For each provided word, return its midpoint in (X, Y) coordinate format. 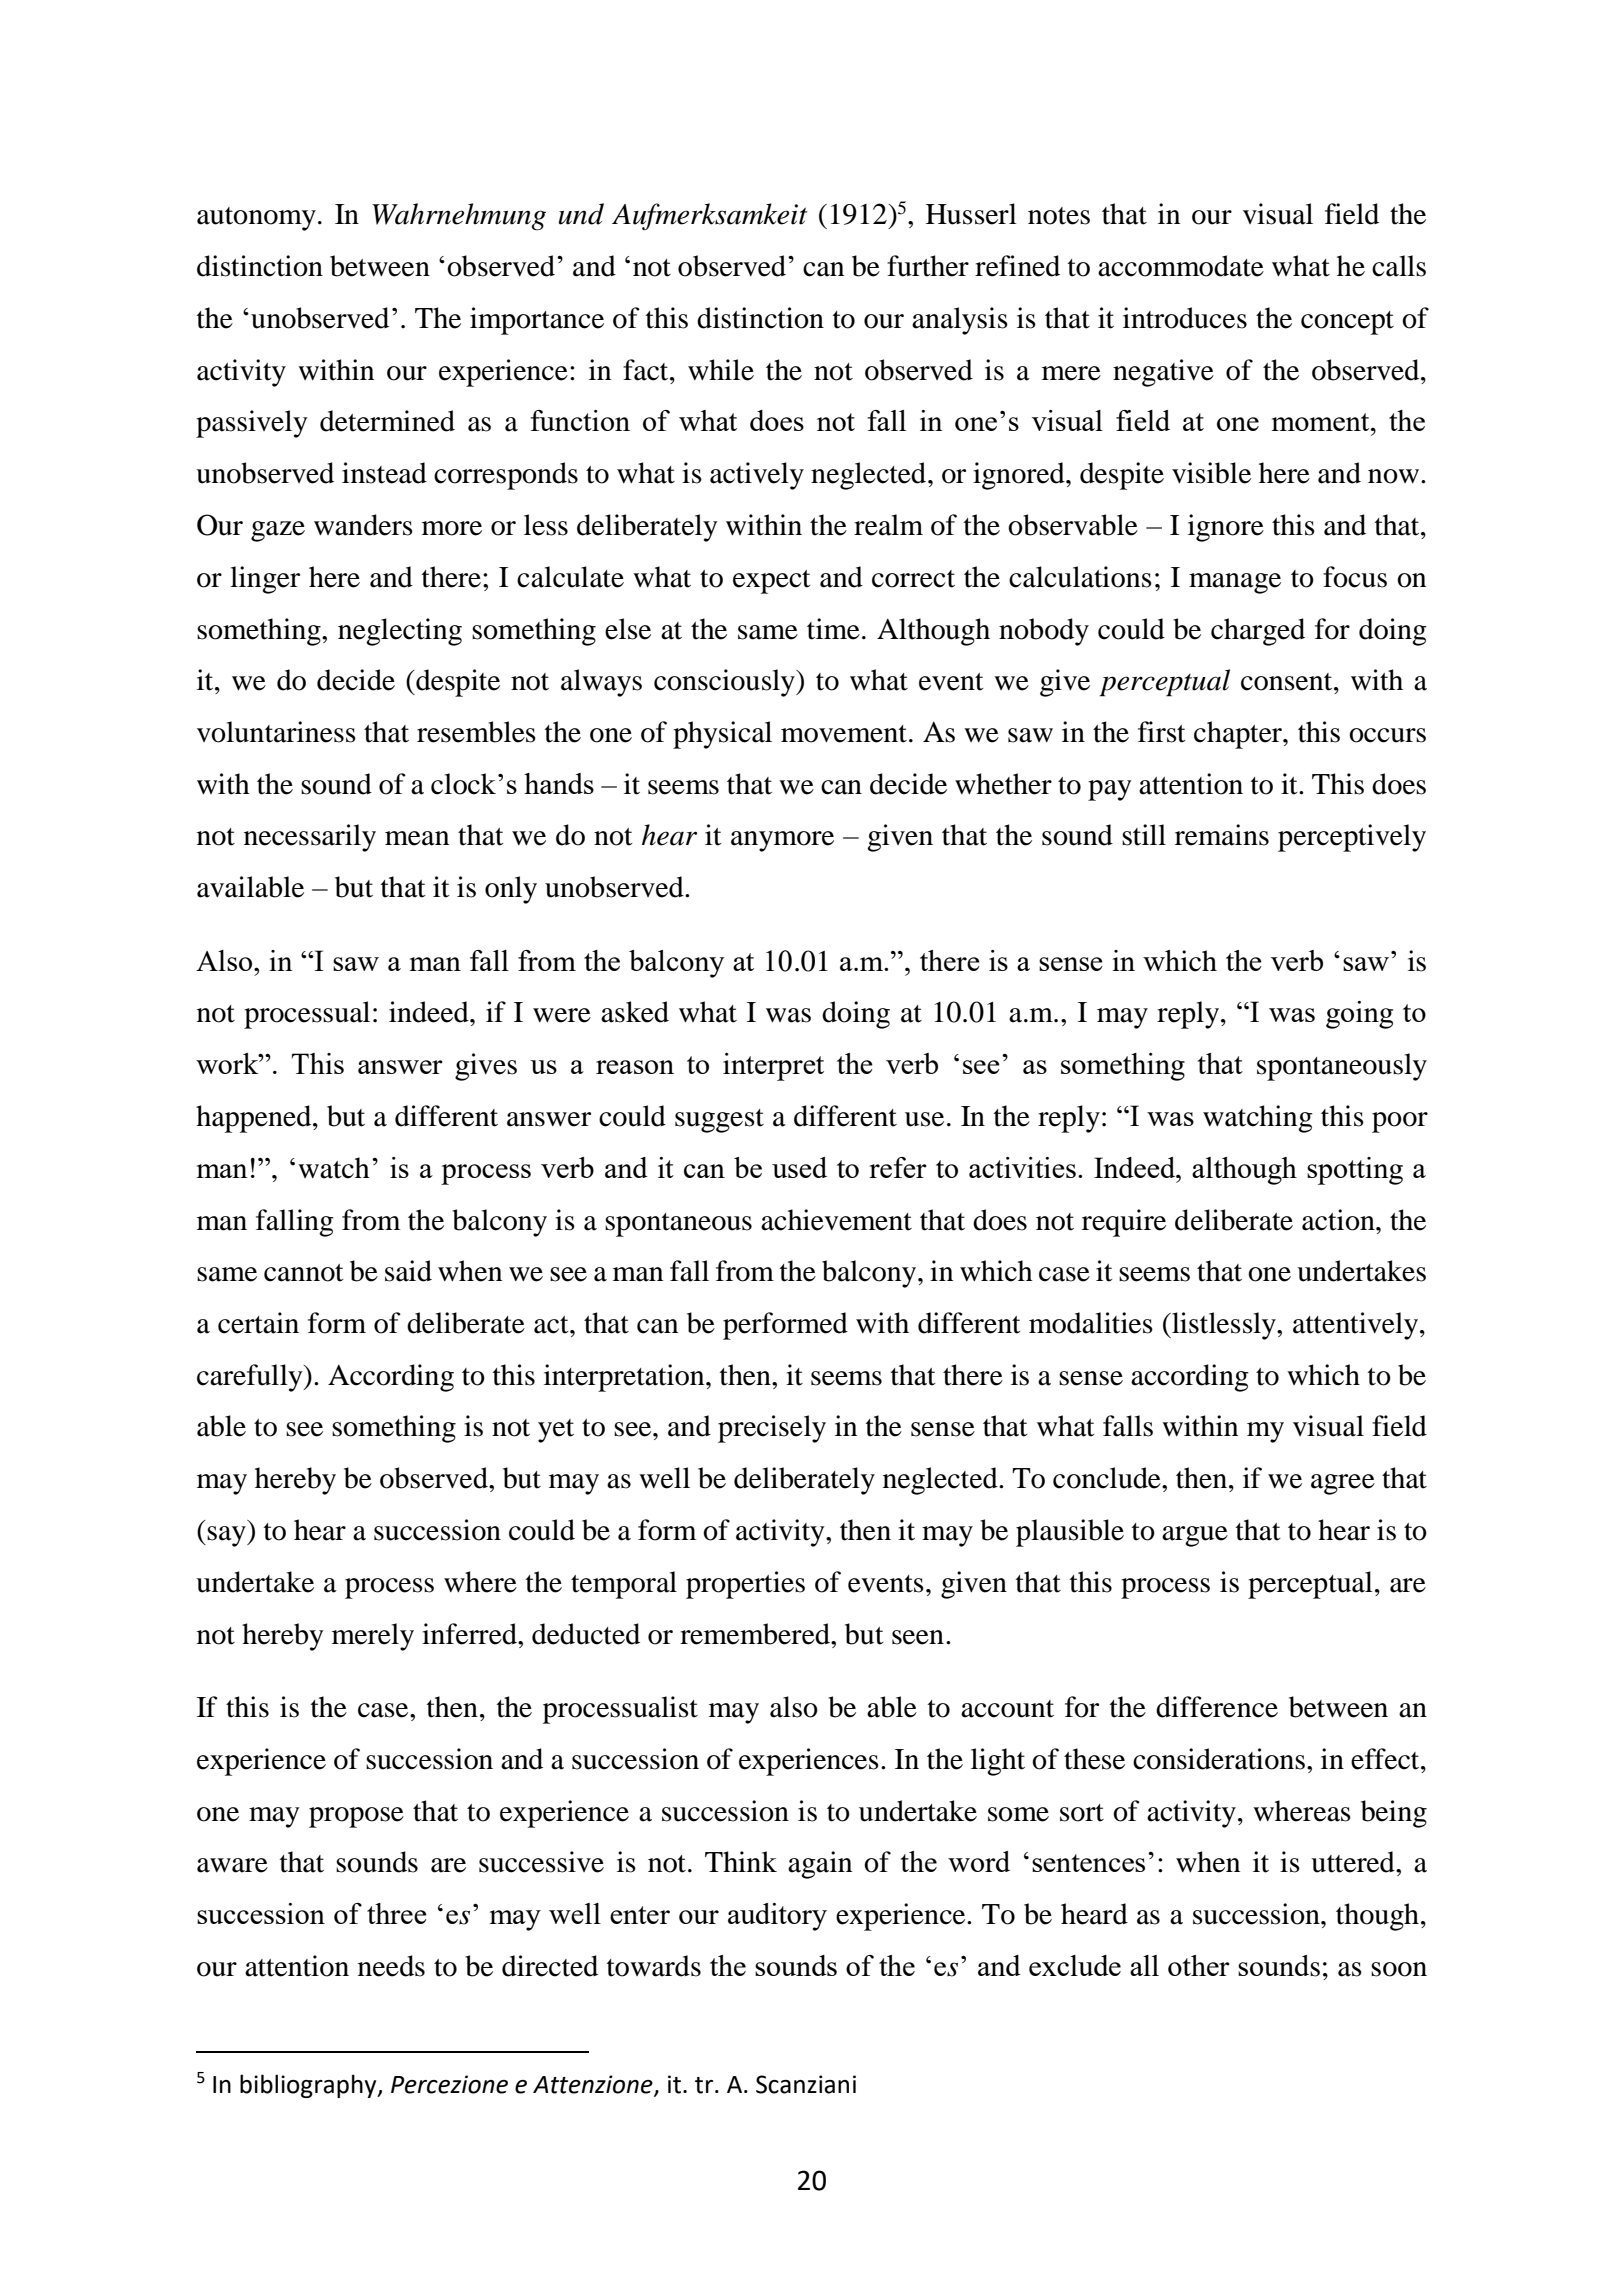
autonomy (256, 219)
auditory (777, 1917)
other (1199, 1965)
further (928, 266)
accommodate (1181, 266)
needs (391, 1966)
